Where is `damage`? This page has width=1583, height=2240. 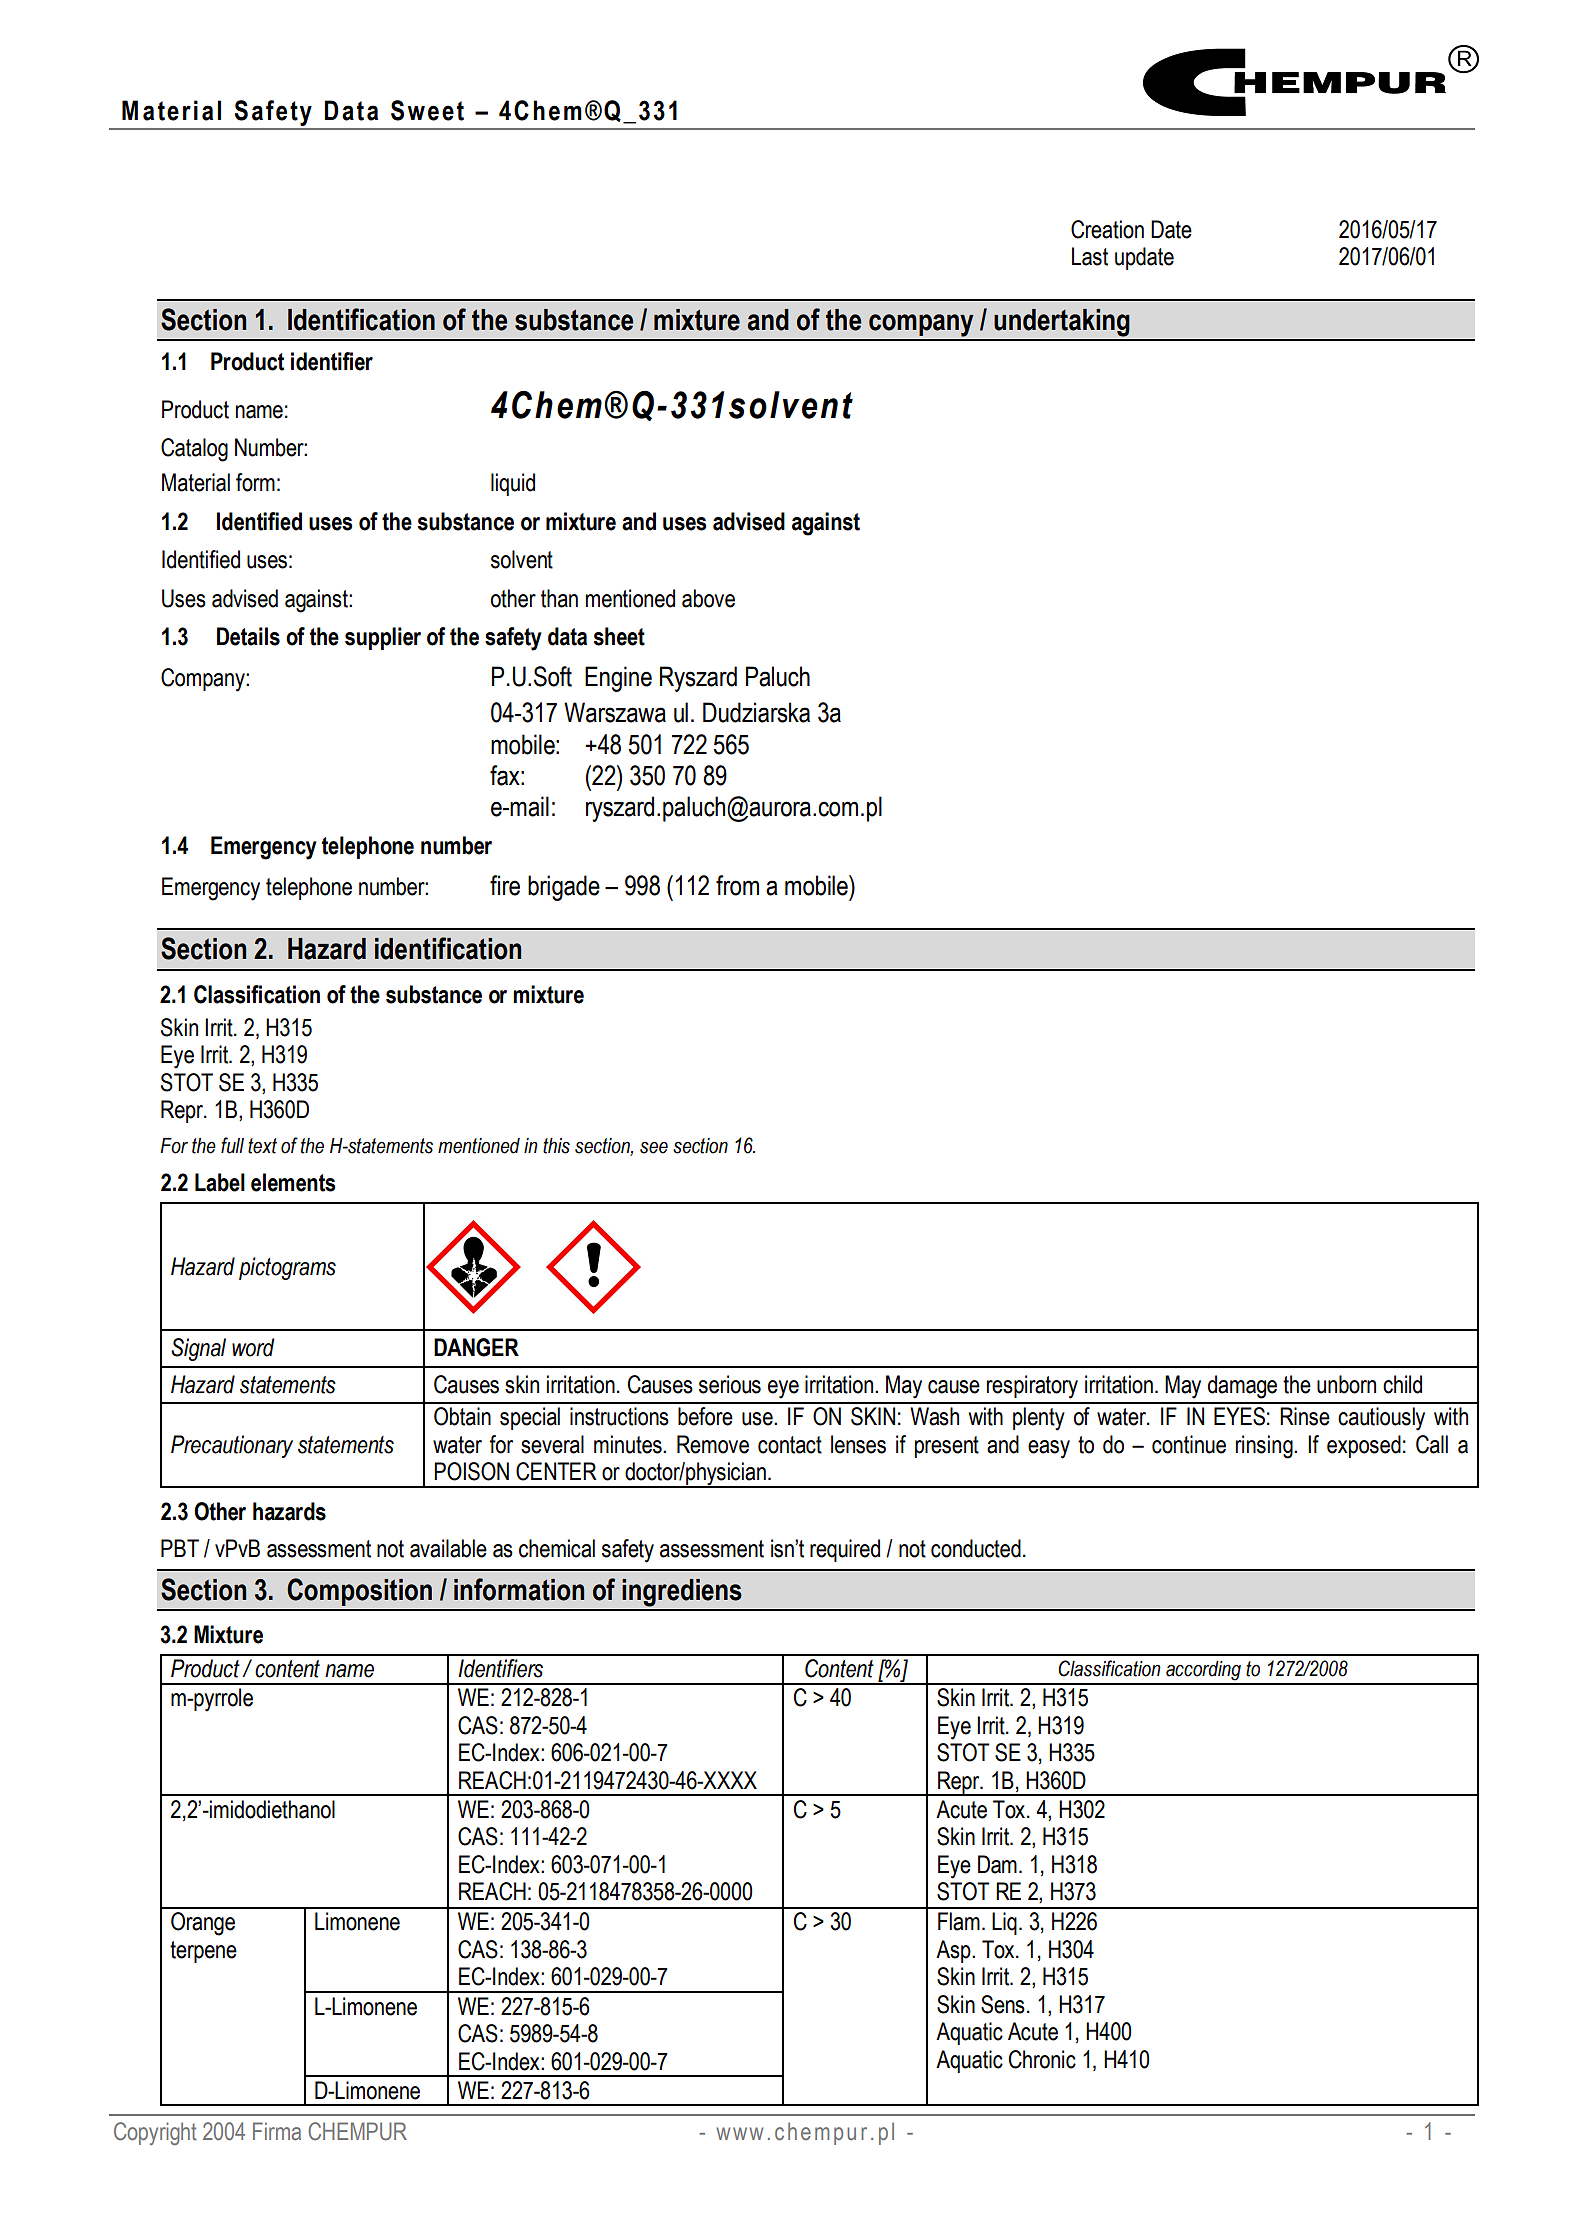
damage is located at coordinates (1242, 1387).
